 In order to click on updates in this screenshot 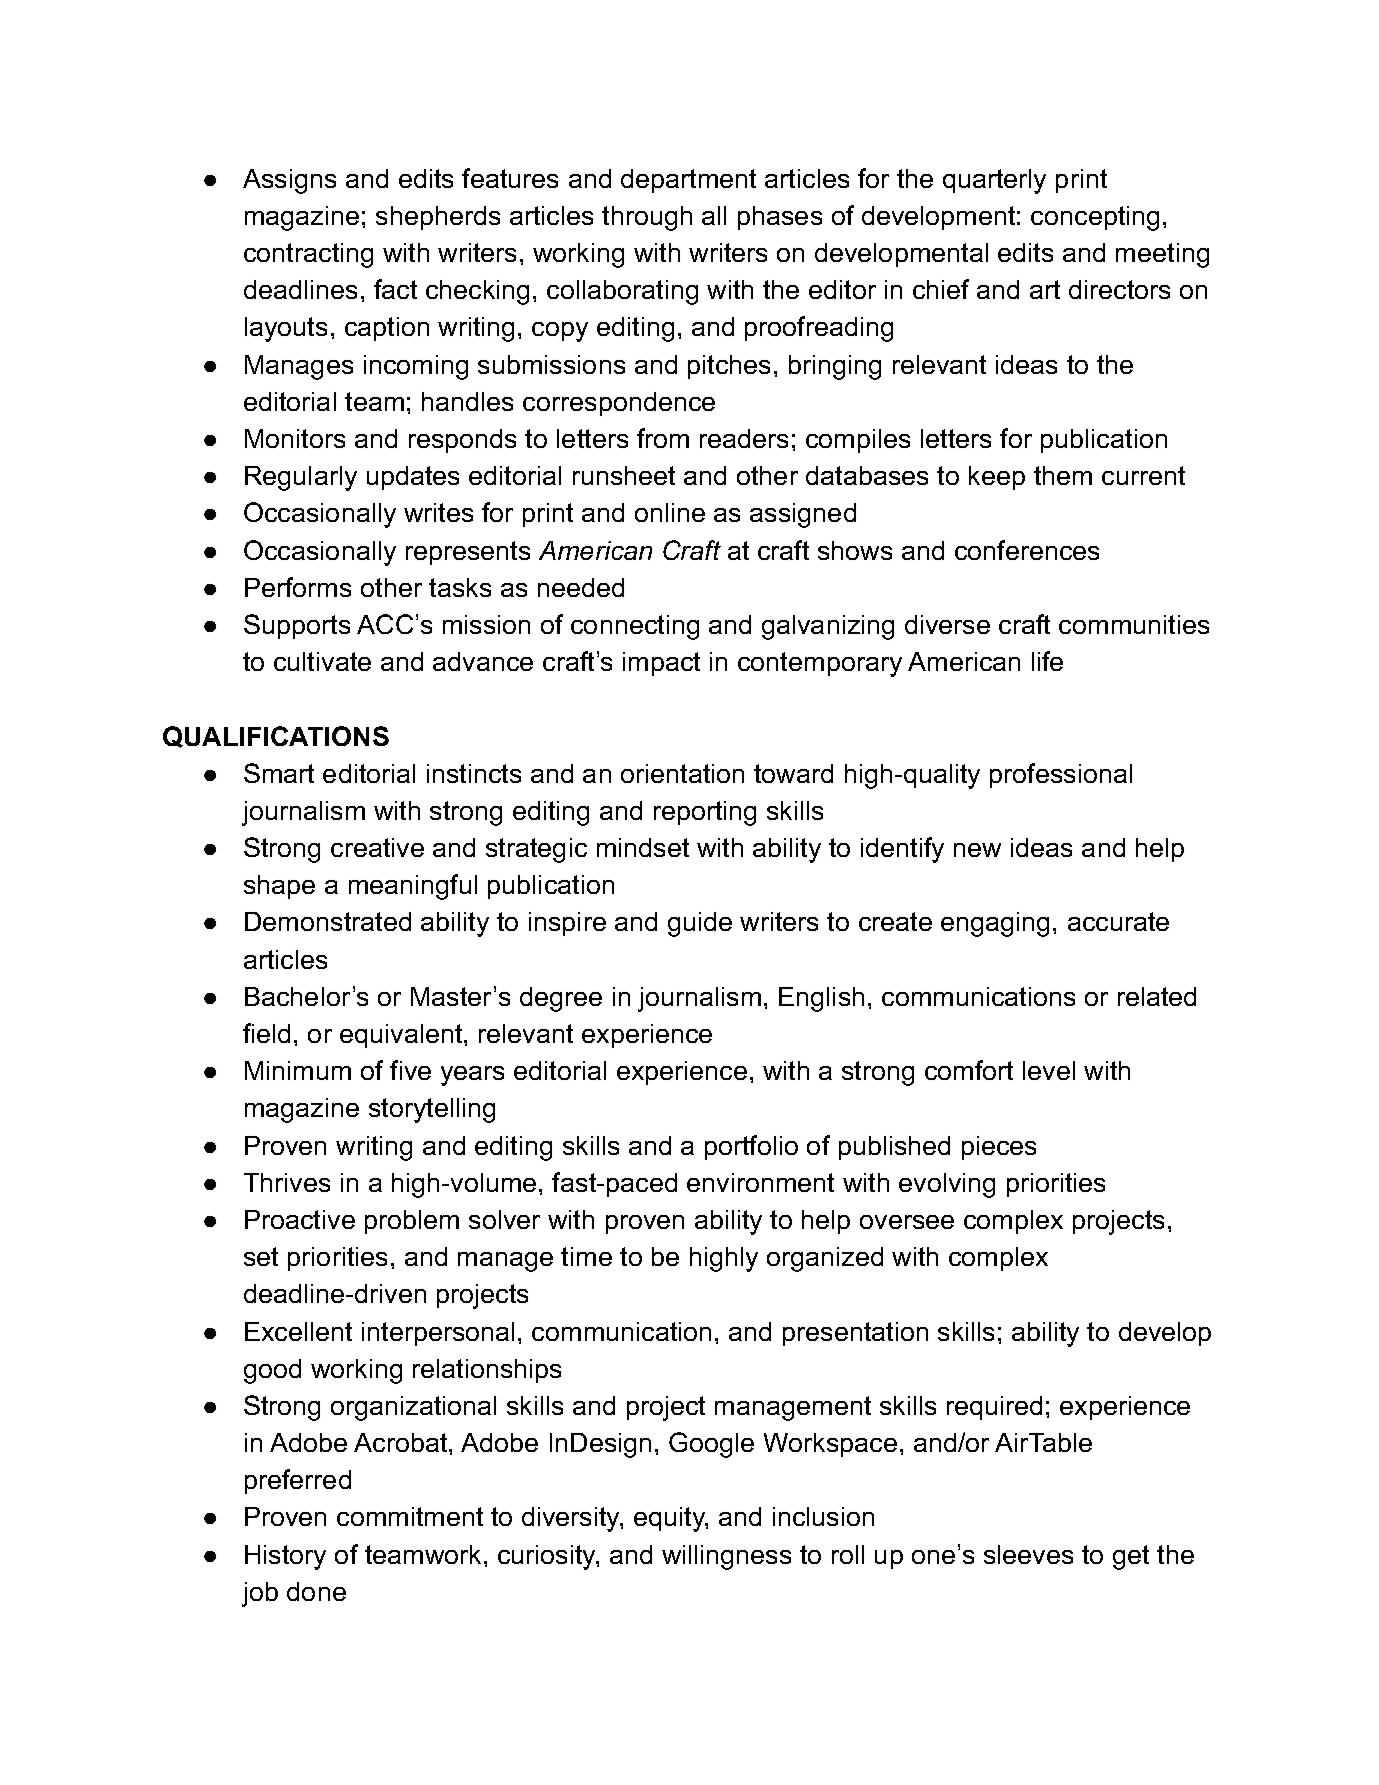, I will do `click(413, 478)`.
